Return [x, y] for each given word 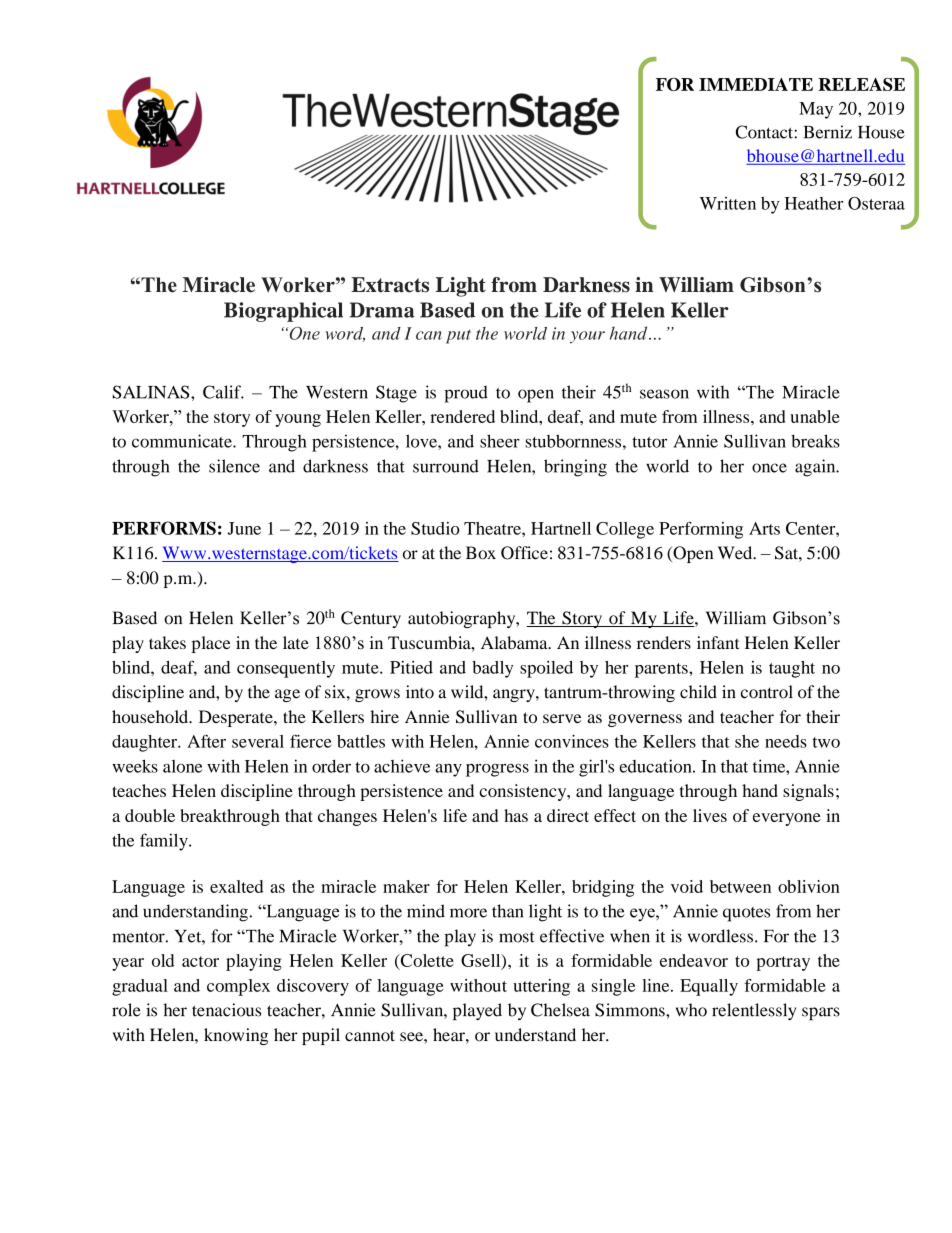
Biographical [283, 312]
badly [492, 669]
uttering [541, 987]
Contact [765, 132]
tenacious [226, 1010]
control [767, 692]
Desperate [237, 718]
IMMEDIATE [756, 84]
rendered [462, 416]
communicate [183, 441]
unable [815, 416]
